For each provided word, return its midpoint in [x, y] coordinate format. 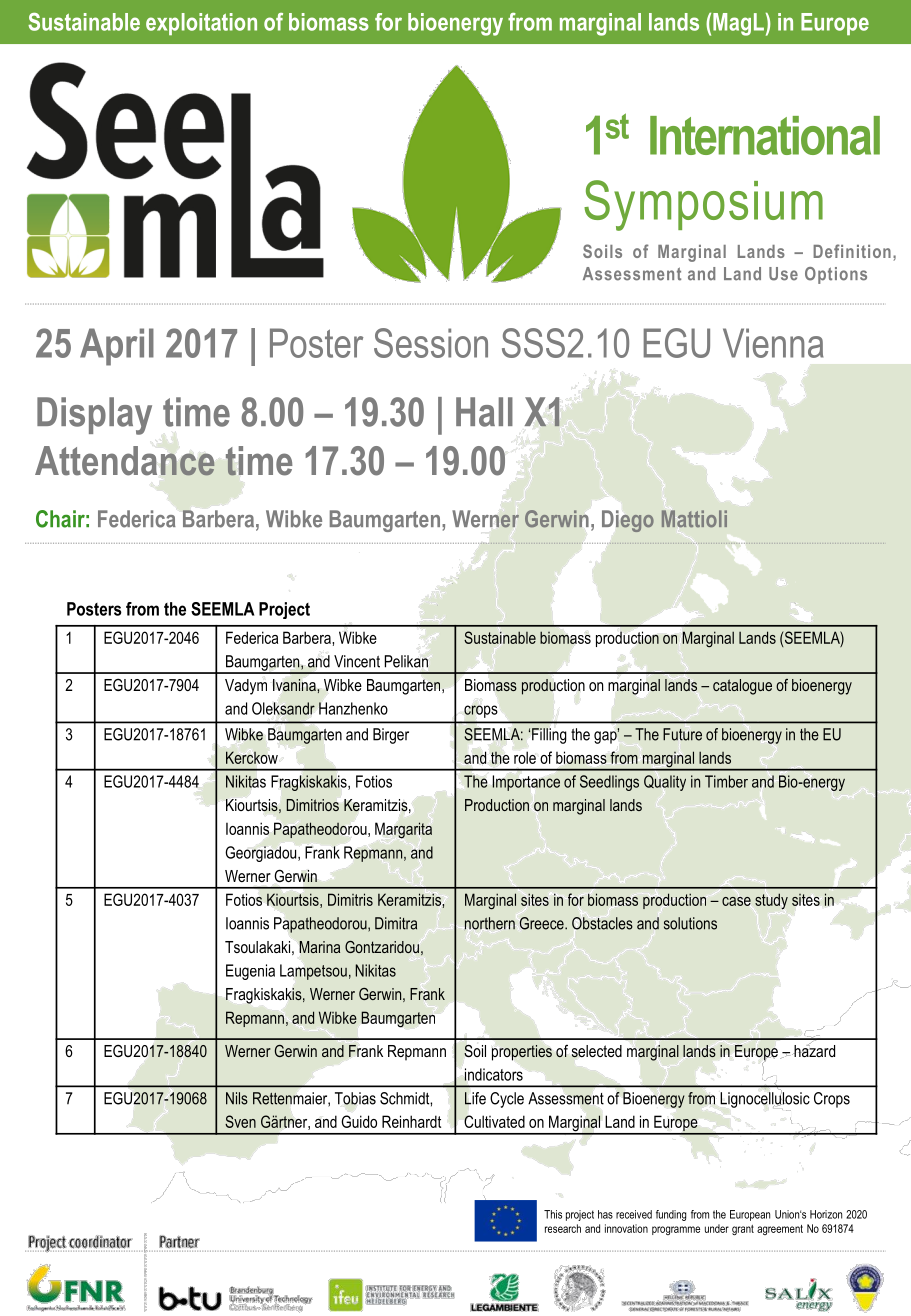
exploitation [201, 24]
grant [743, 1230]
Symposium [703, 205]
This [553, 1214]
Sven [240, 1121]
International [765, 135]
